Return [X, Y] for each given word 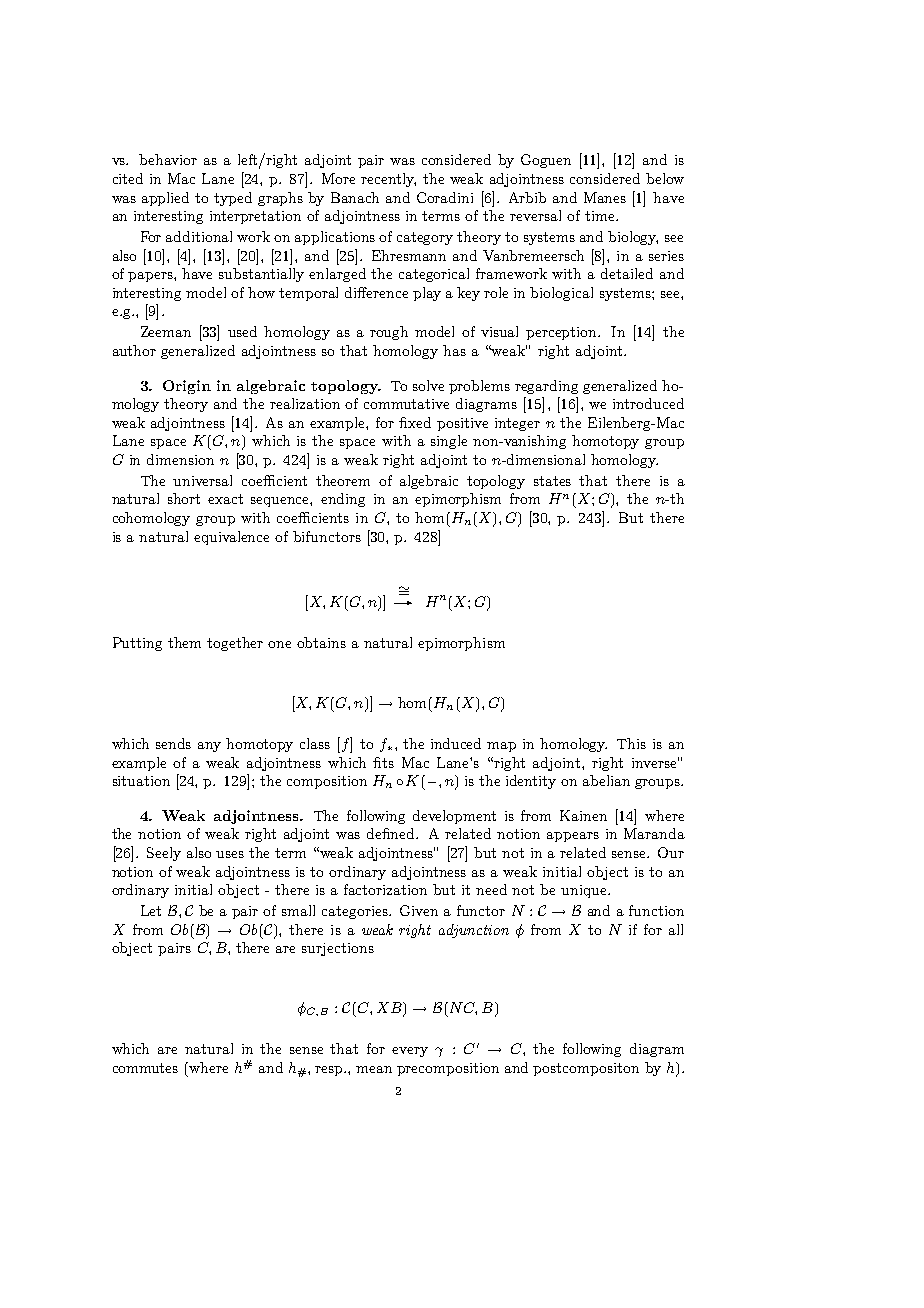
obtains [321, 642]
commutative [406, 404]
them [184, 642]
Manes [605, 197]
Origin [187, 387]
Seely [164, 854]
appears [573, 837]
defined [392, 833]
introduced [648, 403]
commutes [145, 1068]
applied [165, 199]
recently [388, 180]
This [631, 743]
